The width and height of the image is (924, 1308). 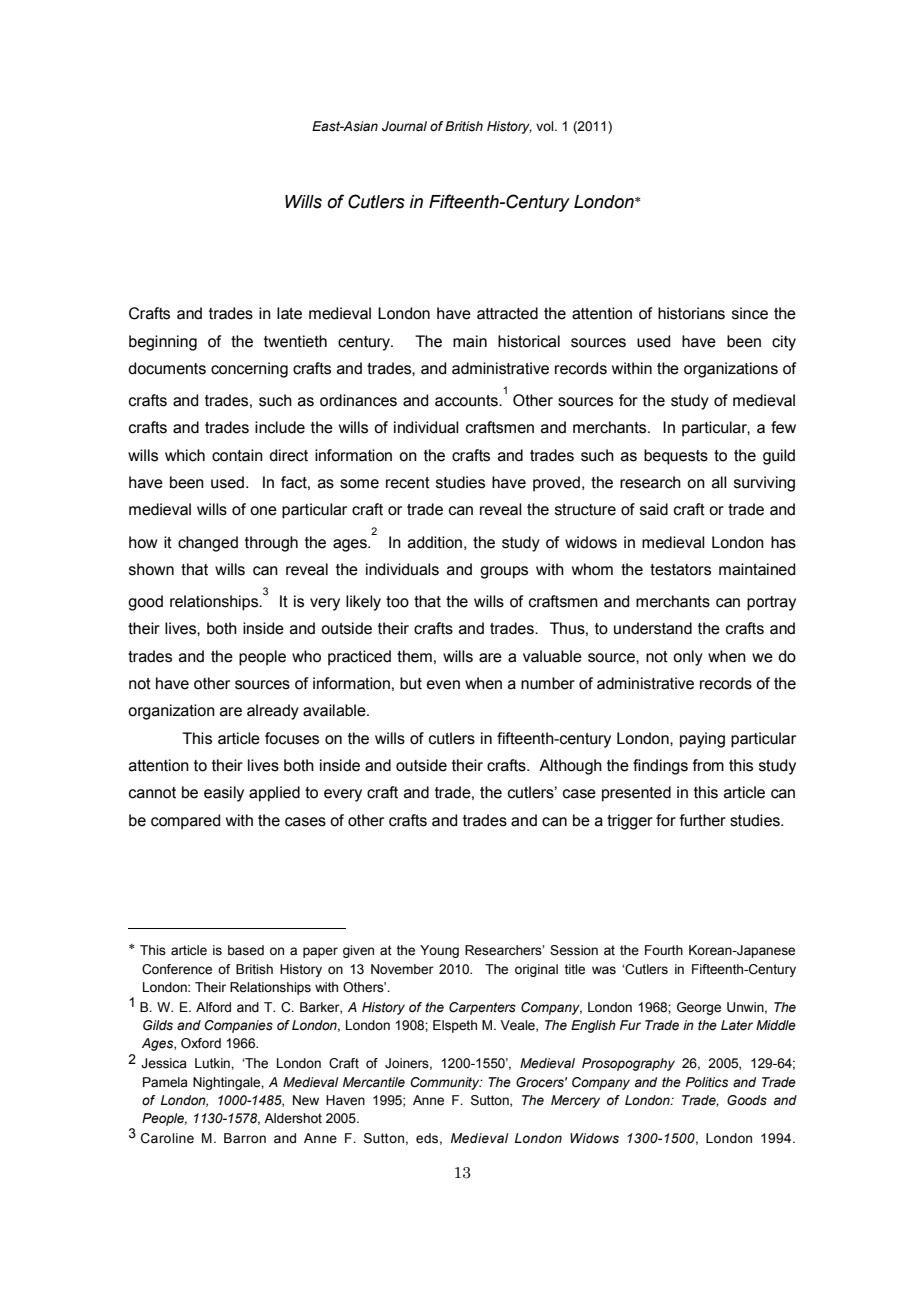 What do you see at coordinates (467, 401) in the image?
I see `accounts` at bounding box center [467, 401].
